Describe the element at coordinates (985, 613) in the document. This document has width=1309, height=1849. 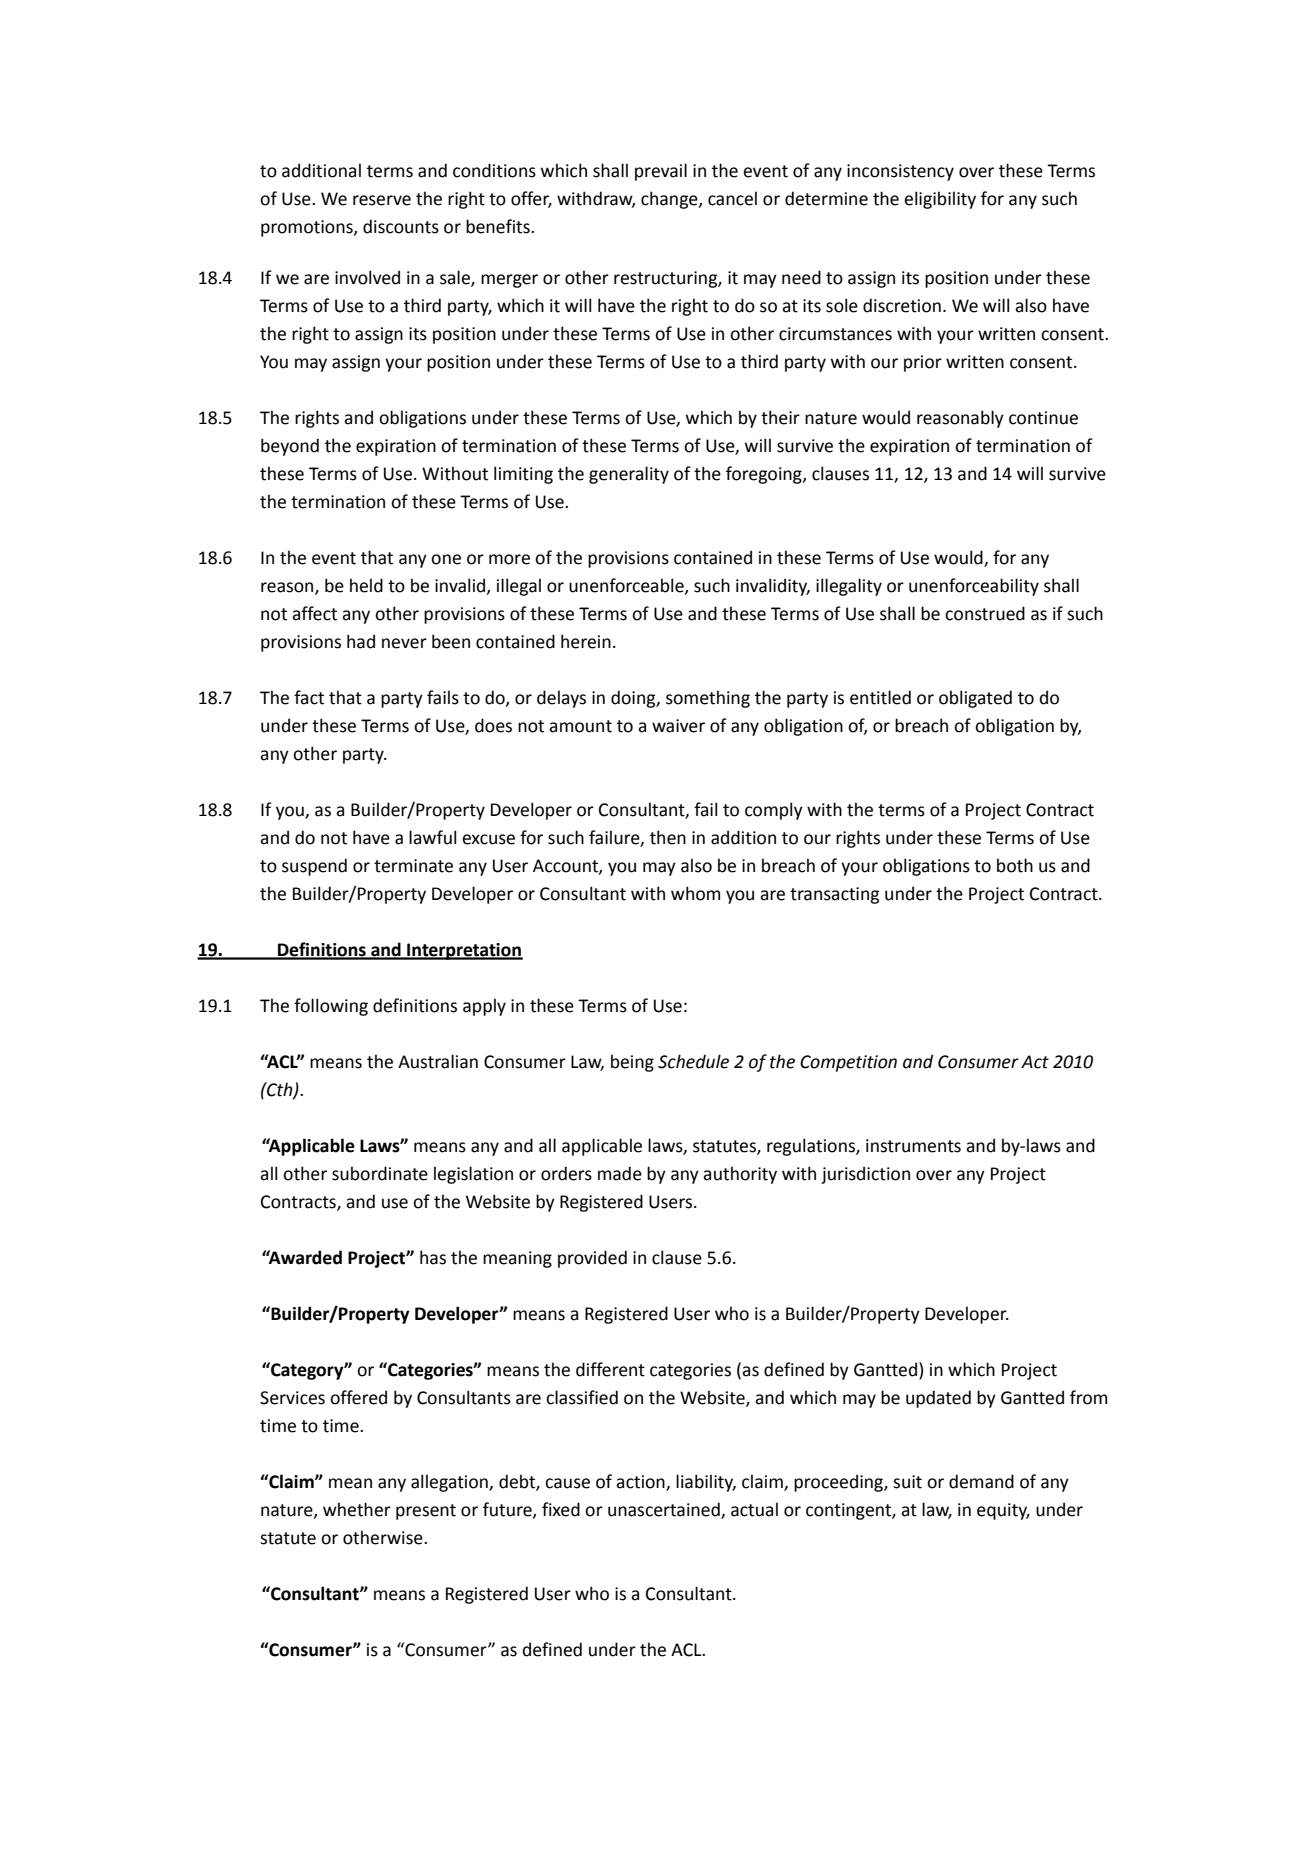
I see `construed` at that location.
